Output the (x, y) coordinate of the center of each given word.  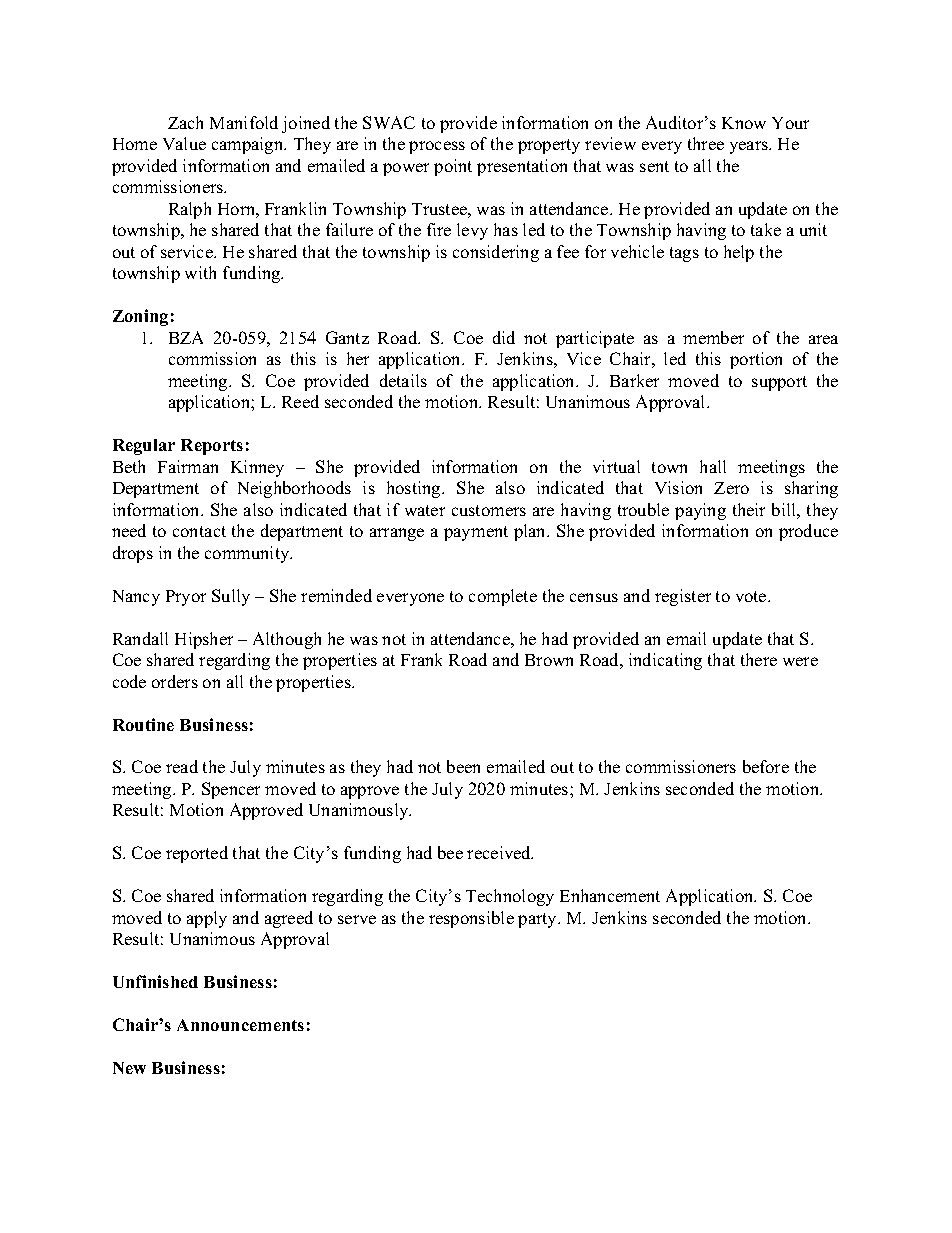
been (463, 766)
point (453, 167)
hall (713, 466)
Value (184, 143)
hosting (415, 489)
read (182, 766)
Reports (212, 447)
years (750, 147)
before (766, 766)
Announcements (240, 1025)
